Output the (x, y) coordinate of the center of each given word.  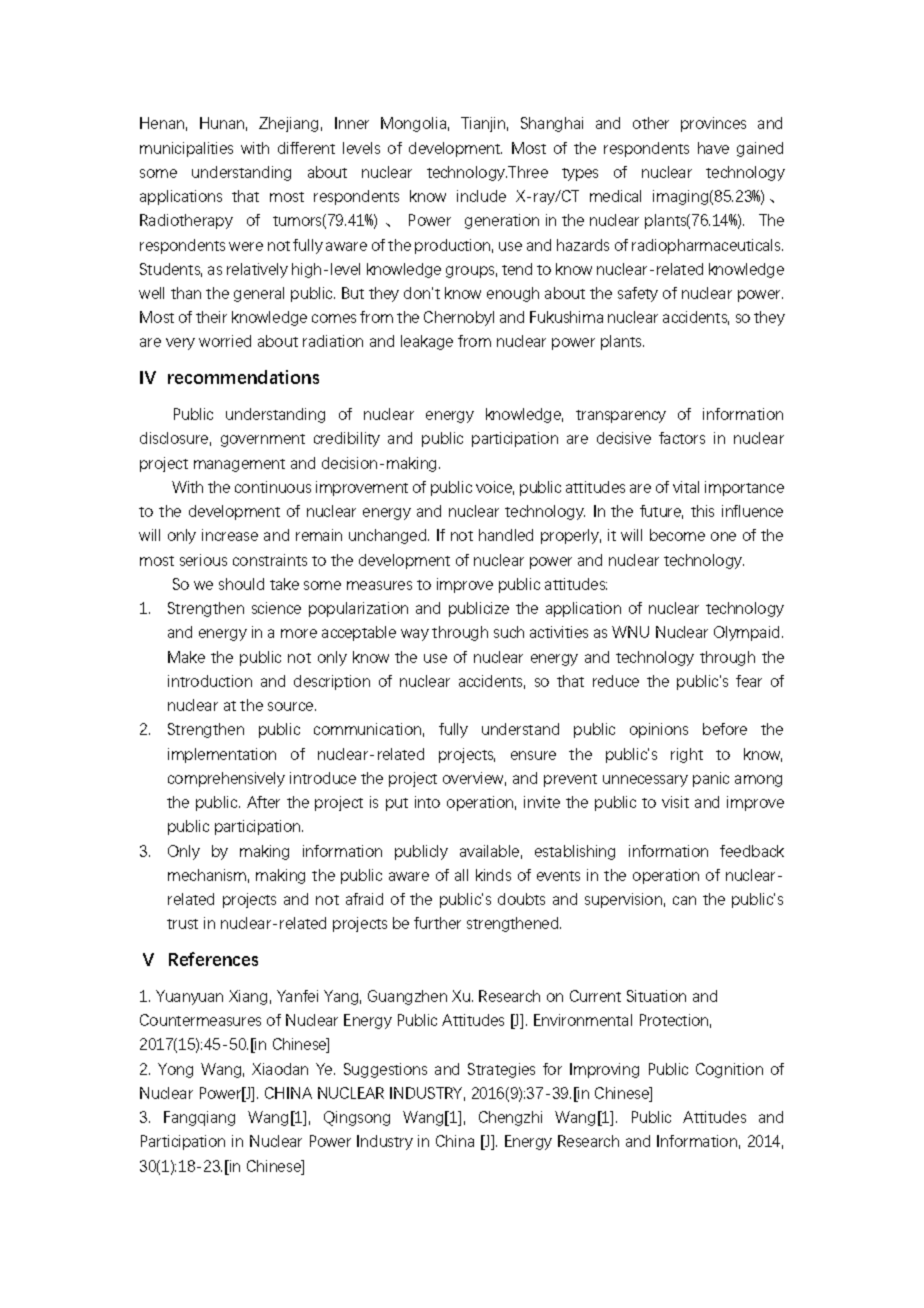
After (263, 802)
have (713, 148)
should (241, 584)
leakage (427, 342)
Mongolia (413, 124)
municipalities (186, 149)
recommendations (243, 377)
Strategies (501, 1070)
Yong (175, 1070)
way (415, 635)
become (677, 535)
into (427, 802)
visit (675, 802)
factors (682, 438)
